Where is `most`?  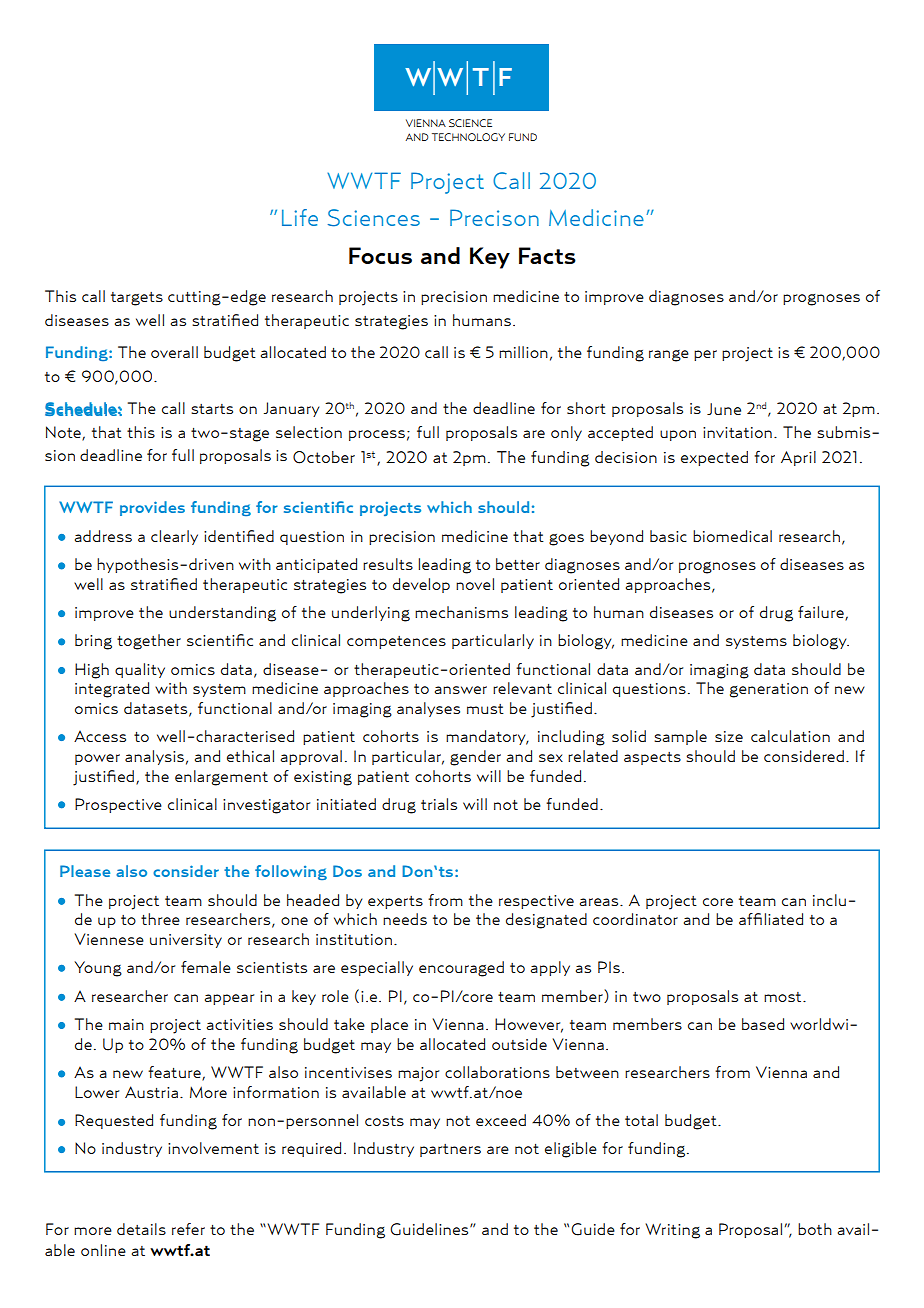
most is located at coordinates (784, 997).
